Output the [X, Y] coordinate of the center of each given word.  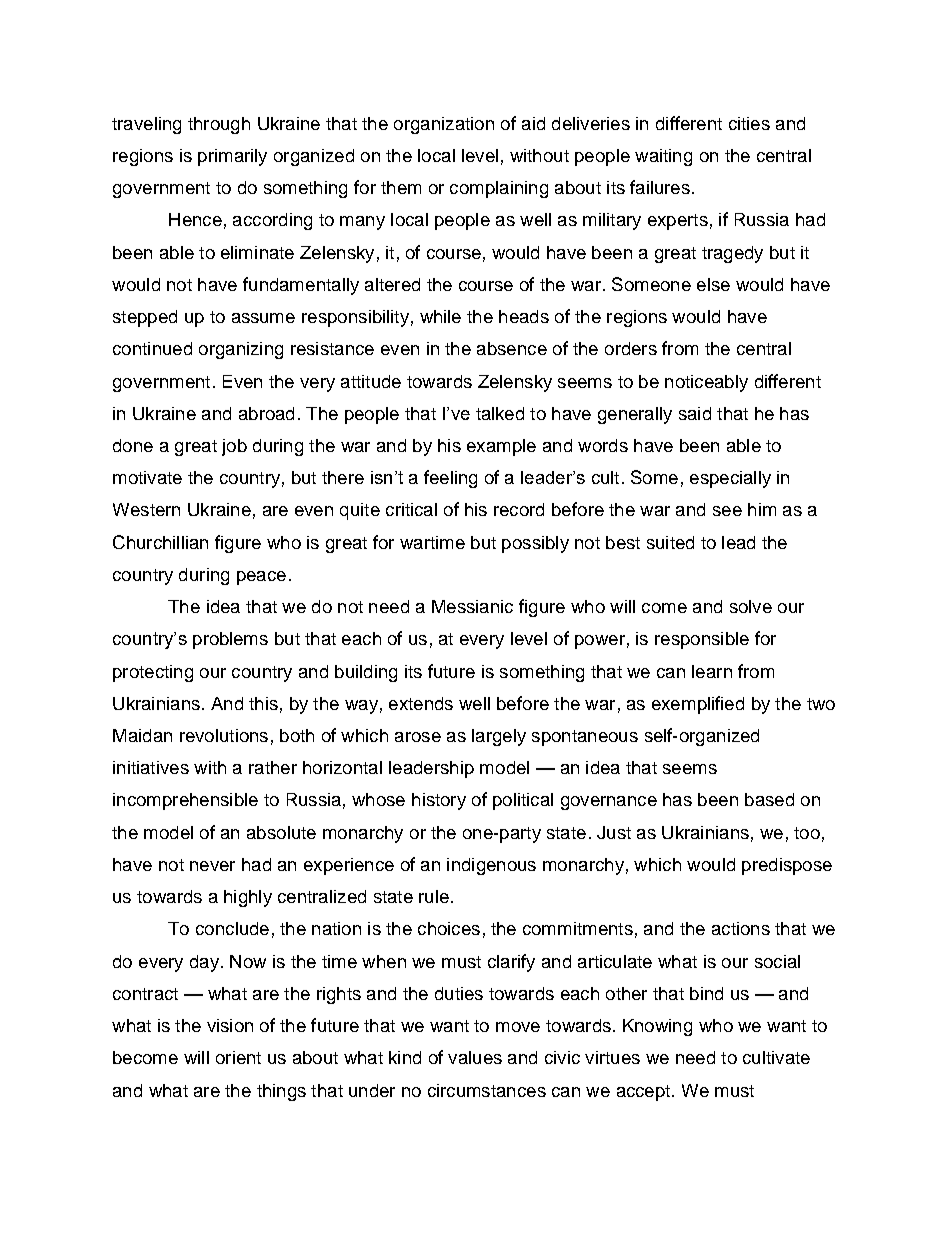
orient [238, 1057]
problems [230, 640]
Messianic [472, 606]
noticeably [706, 383]
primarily [232, 157]
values [475, 1057]
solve [751, 606]
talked [500, 413]
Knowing [657, 1027]
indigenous [491, 866]
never [212, 866]
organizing [241, 350]
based [769, 799]
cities [749, 123]
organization [444, 125]
